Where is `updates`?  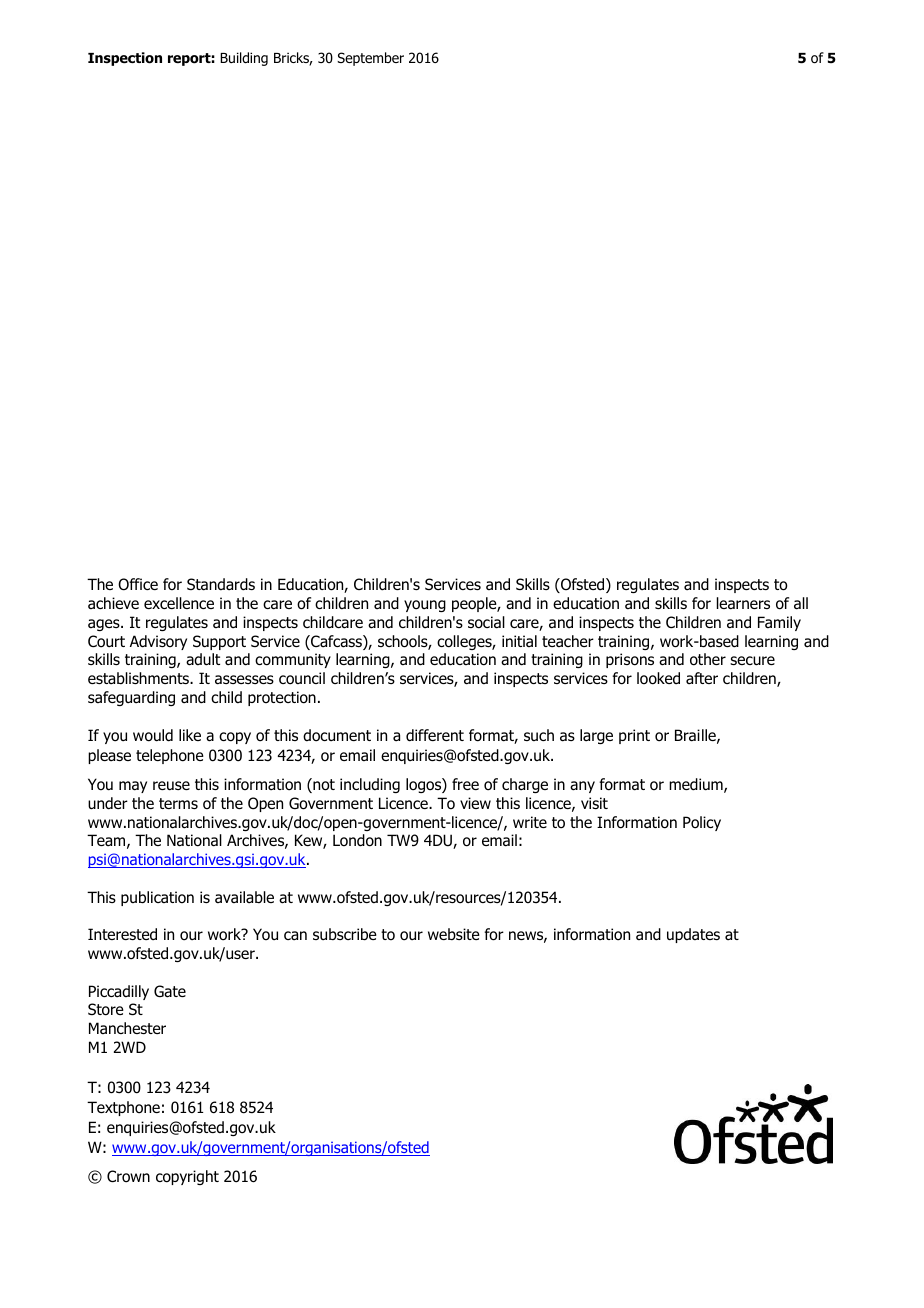
updates is located at coordinates (693, 935).
